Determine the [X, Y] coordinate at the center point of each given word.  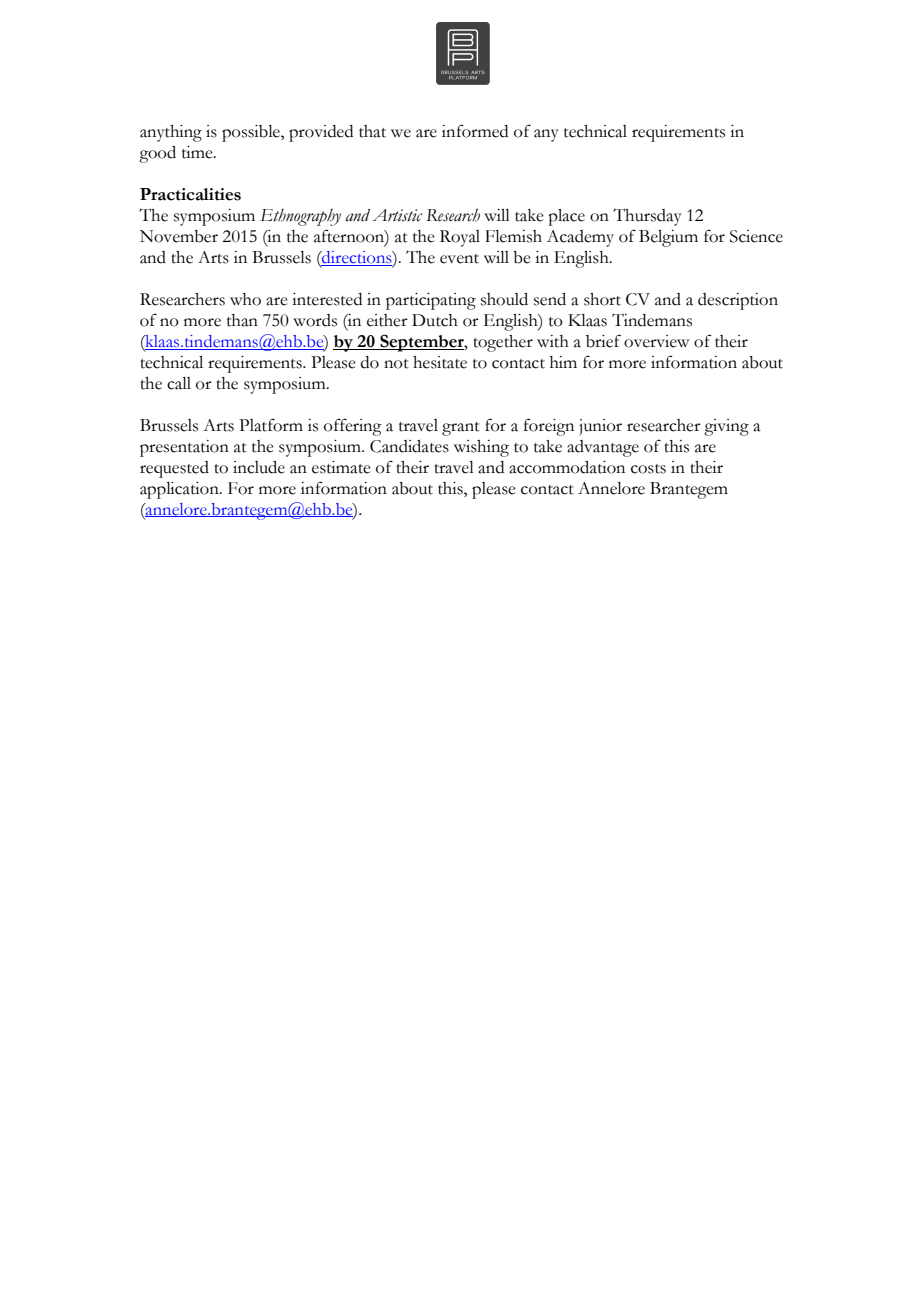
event [459, 259]
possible [252, 133]
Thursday [647, 217]
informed [475, 131]
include [259, 467]
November [179, 236]
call [179, 383]
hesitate [440, 362]
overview [656, 341]
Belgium [668, 238]
